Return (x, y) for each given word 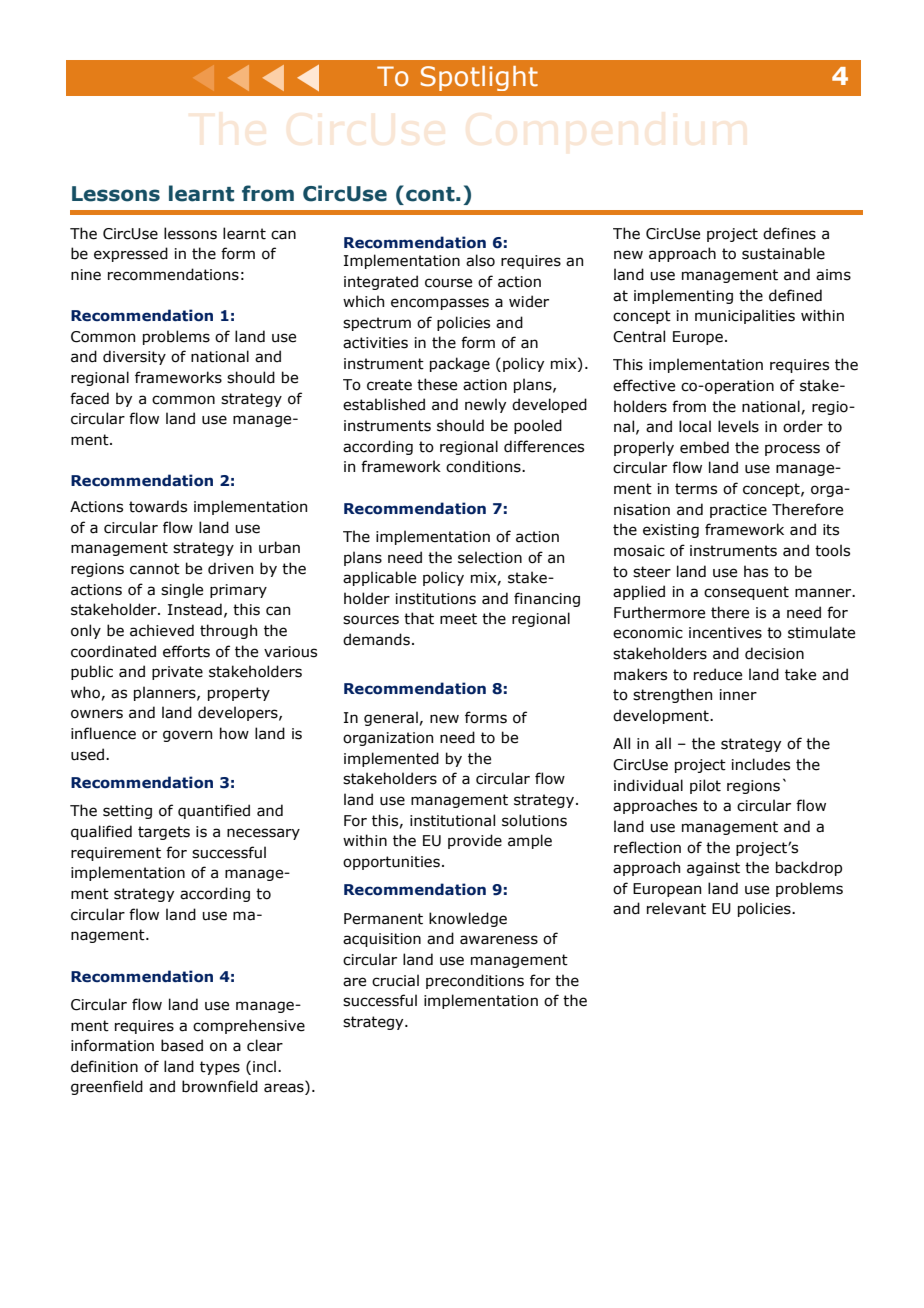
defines (789, 233)
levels (738, 426)
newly (485, 405)
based (182, 1045)
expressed (131, 254)
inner (738, 695)
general (391, 718)
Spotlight (479, 78)
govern (187, 736)
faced (89, 398)
